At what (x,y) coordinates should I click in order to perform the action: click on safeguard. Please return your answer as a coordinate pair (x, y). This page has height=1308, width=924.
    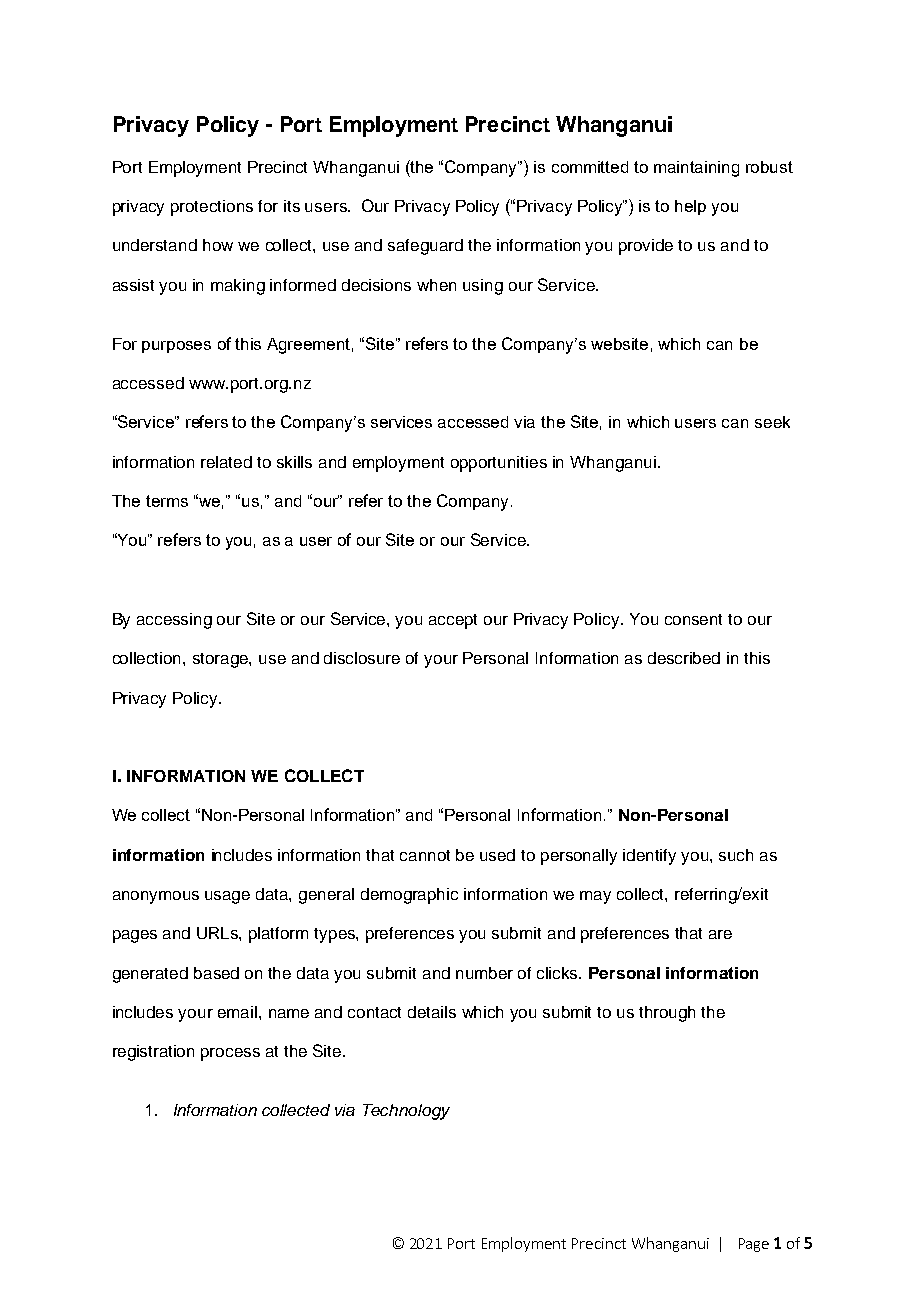
    Looking at the image, I should click on (425, 247).
